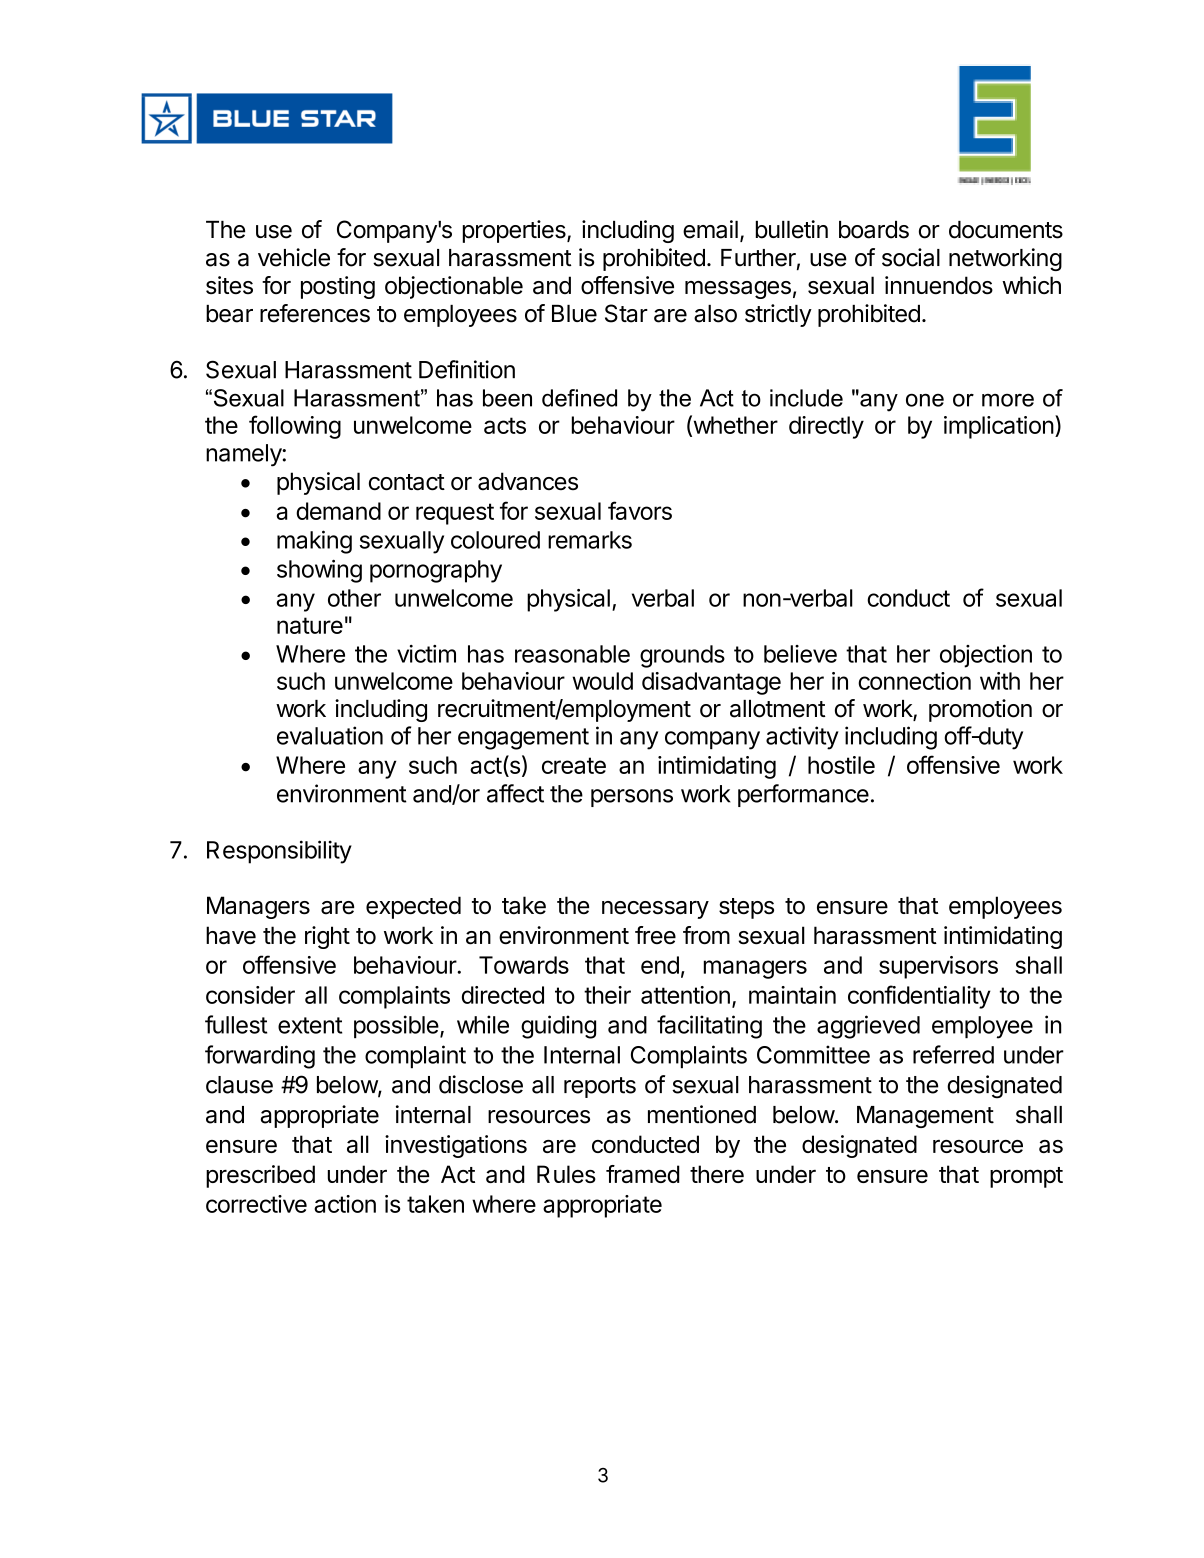 This image has width=1204, height=1558. Describe the element at coordinates (279, 852) in the image. I see `Responsibility` at that location.
